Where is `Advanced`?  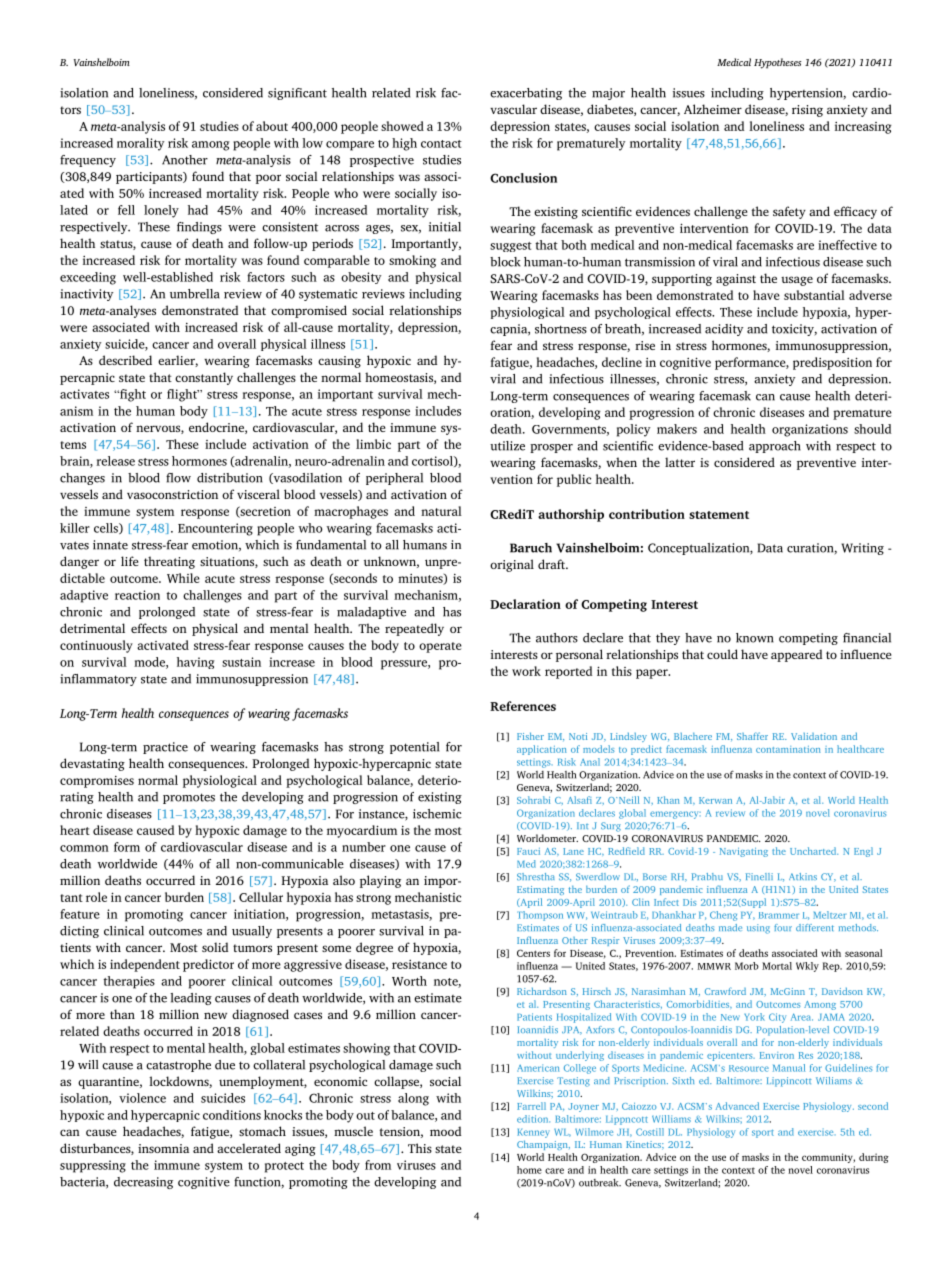
Advanced is located at coordinates (737, 1106).
